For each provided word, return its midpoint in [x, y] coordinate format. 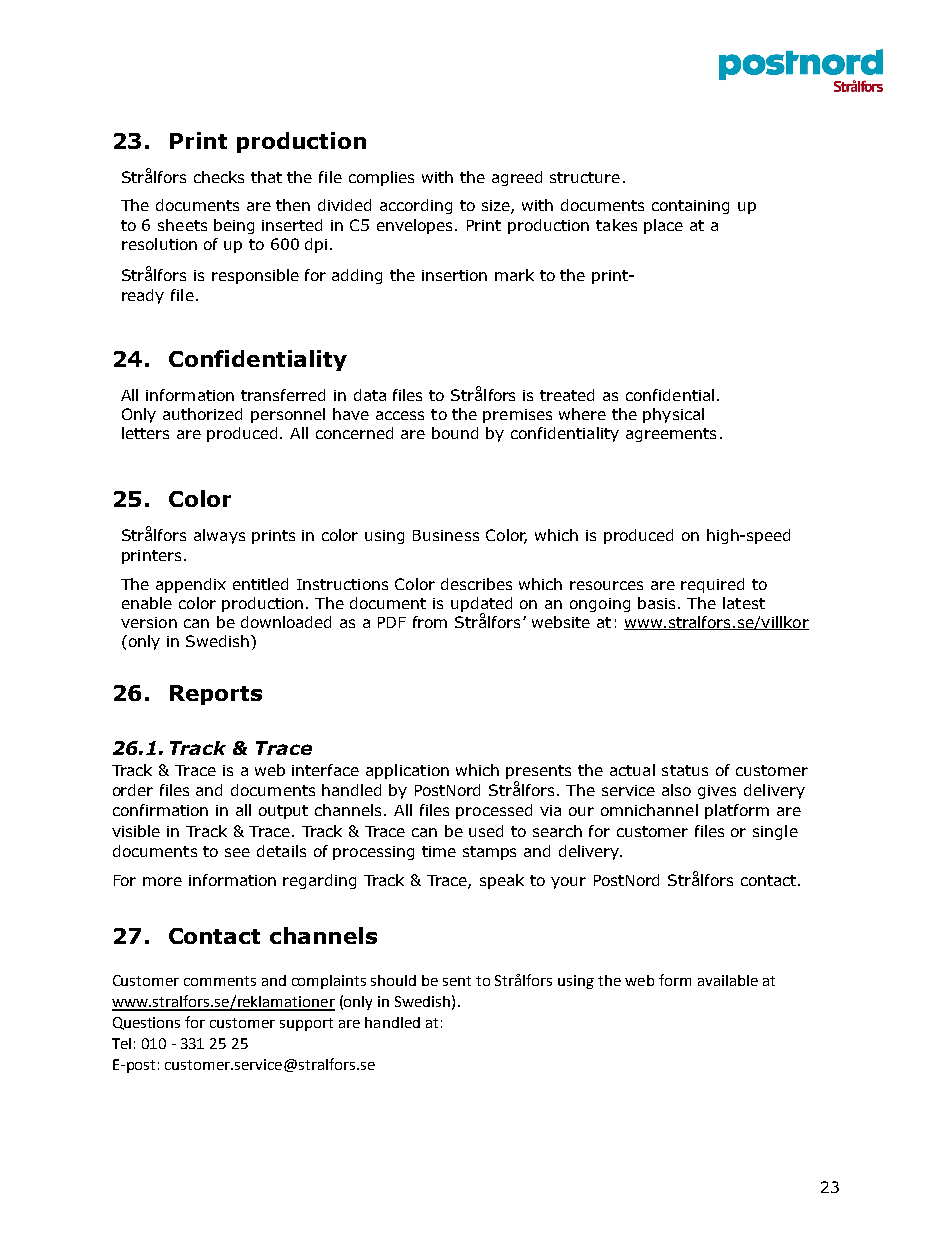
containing [690, 207]
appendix [191, 585]
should [393, 980]
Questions [146, 1023]
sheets [182, 225]
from [430, 622]
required [712, 585]
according [416, 206]
